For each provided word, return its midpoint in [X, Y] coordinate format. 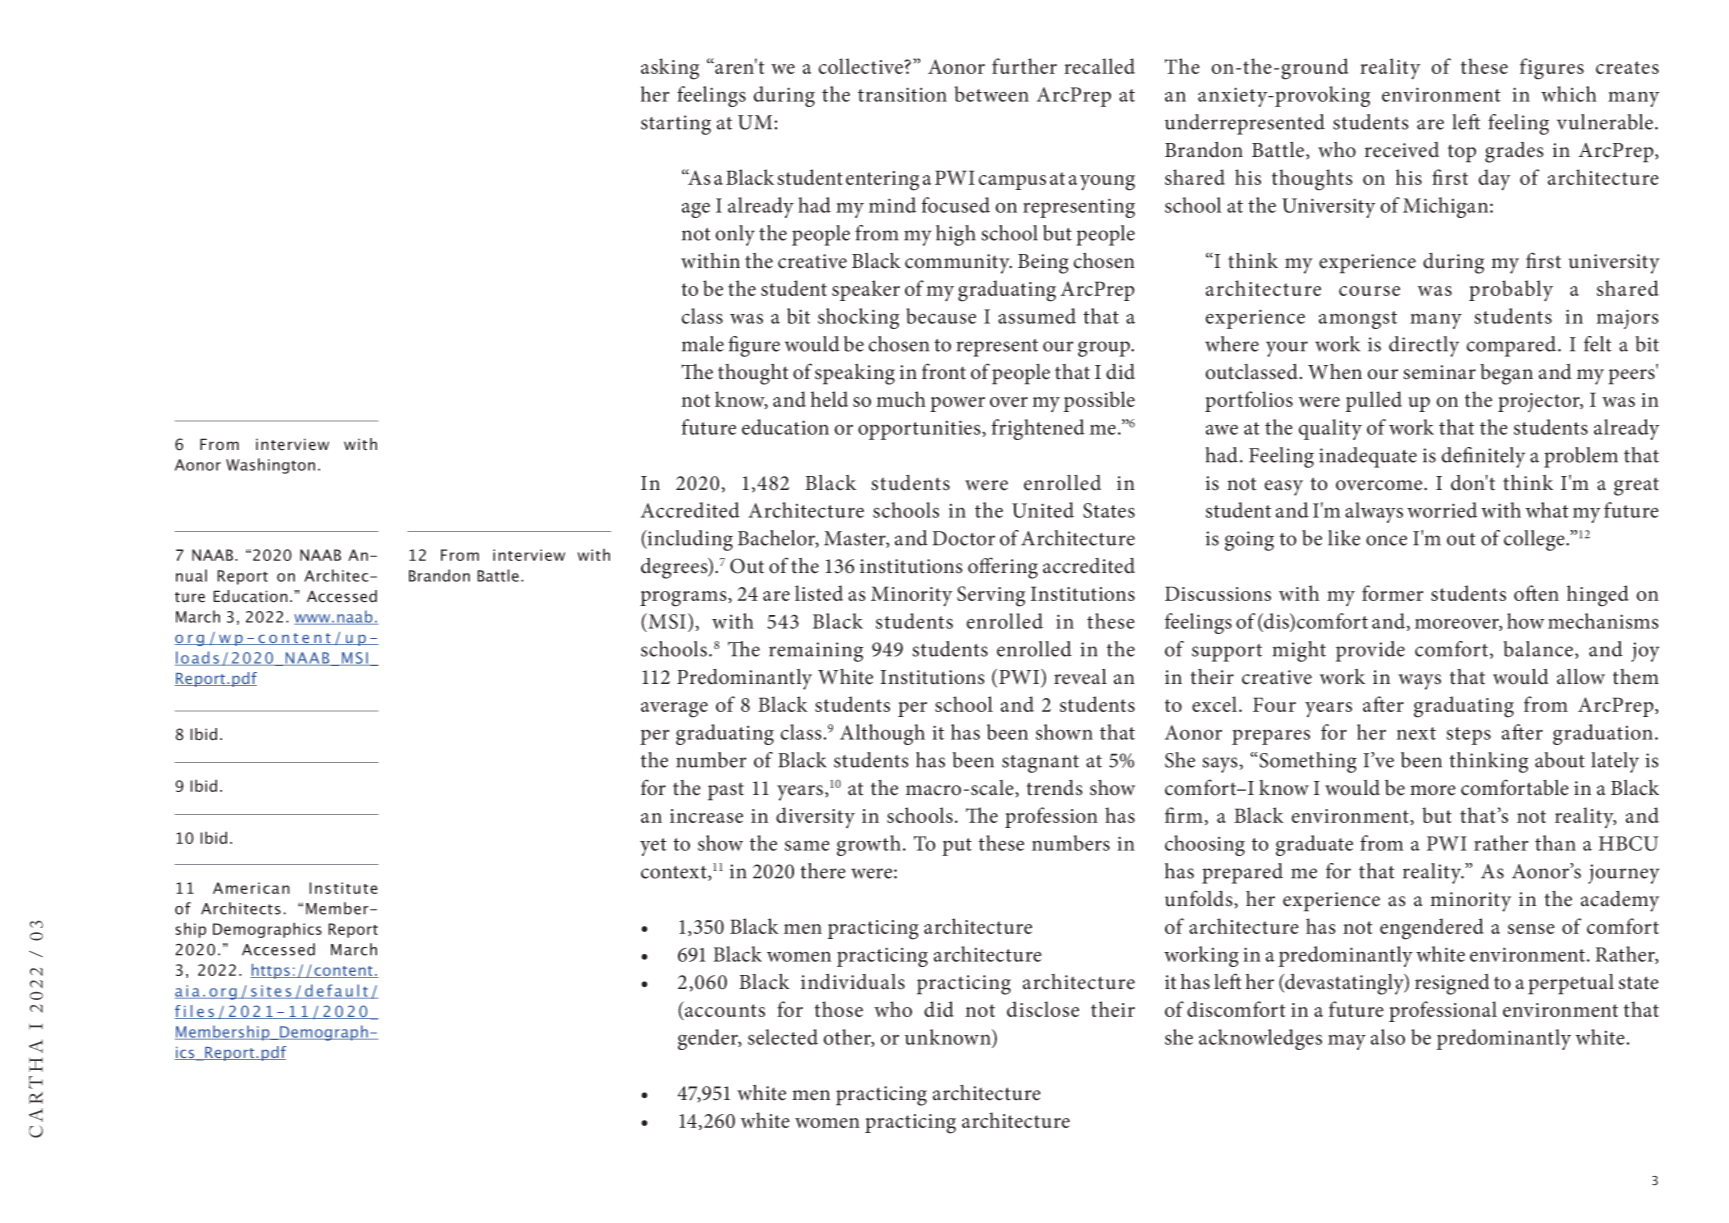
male [703, 344]
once [1386, 540]
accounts [724, 1012]
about [1560, 760]
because [941, 316]
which [1569, 94]
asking [670, 69]
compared [1511, 346]
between [991, 94]
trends [1054, 788]
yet [653, 847]
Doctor [964, 538]
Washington [270, 466]
